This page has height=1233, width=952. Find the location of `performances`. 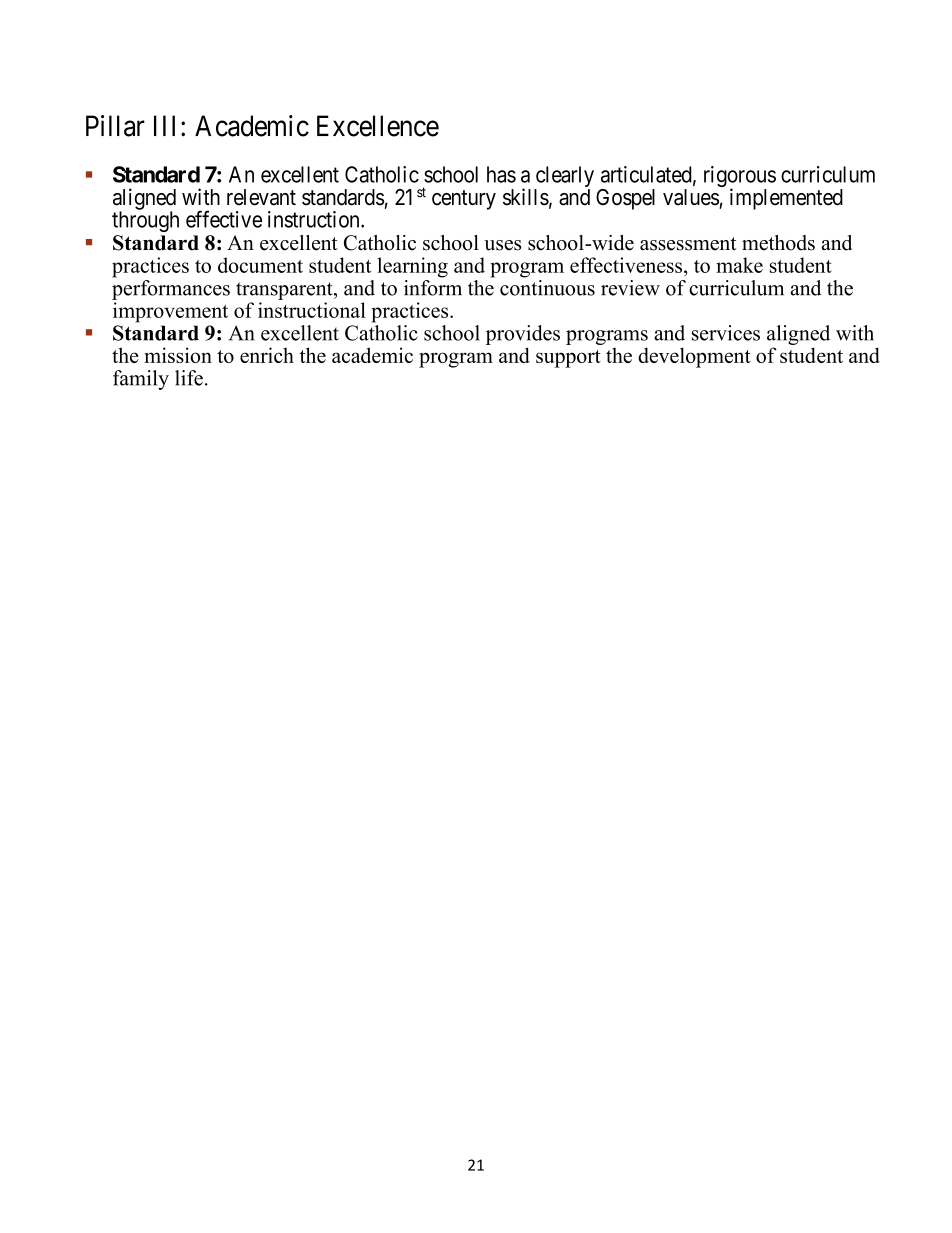

performances is located at coordinates (171, 288).
